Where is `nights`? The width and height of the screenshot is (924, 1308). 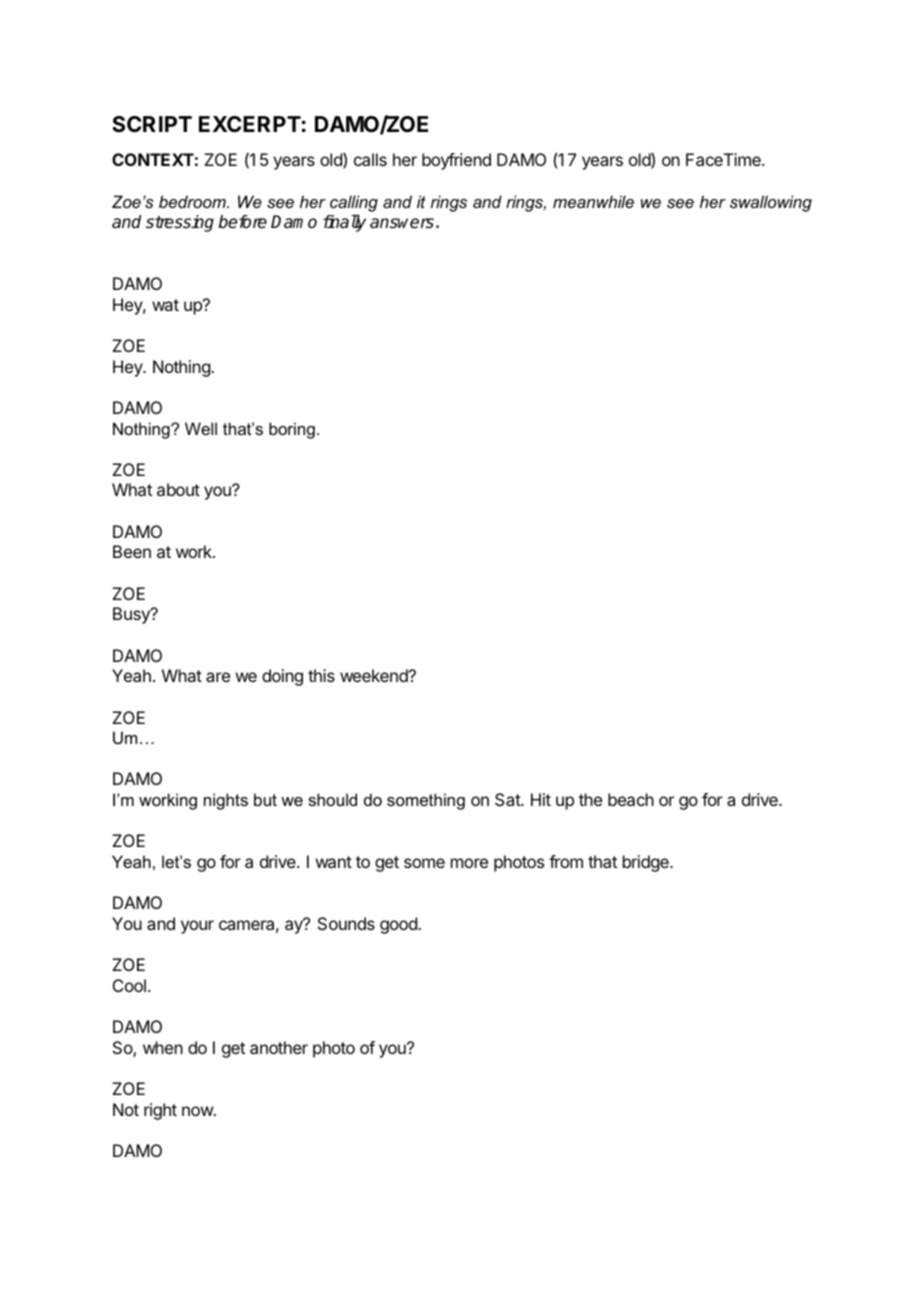 nights is located at coordinates (226, 801).
